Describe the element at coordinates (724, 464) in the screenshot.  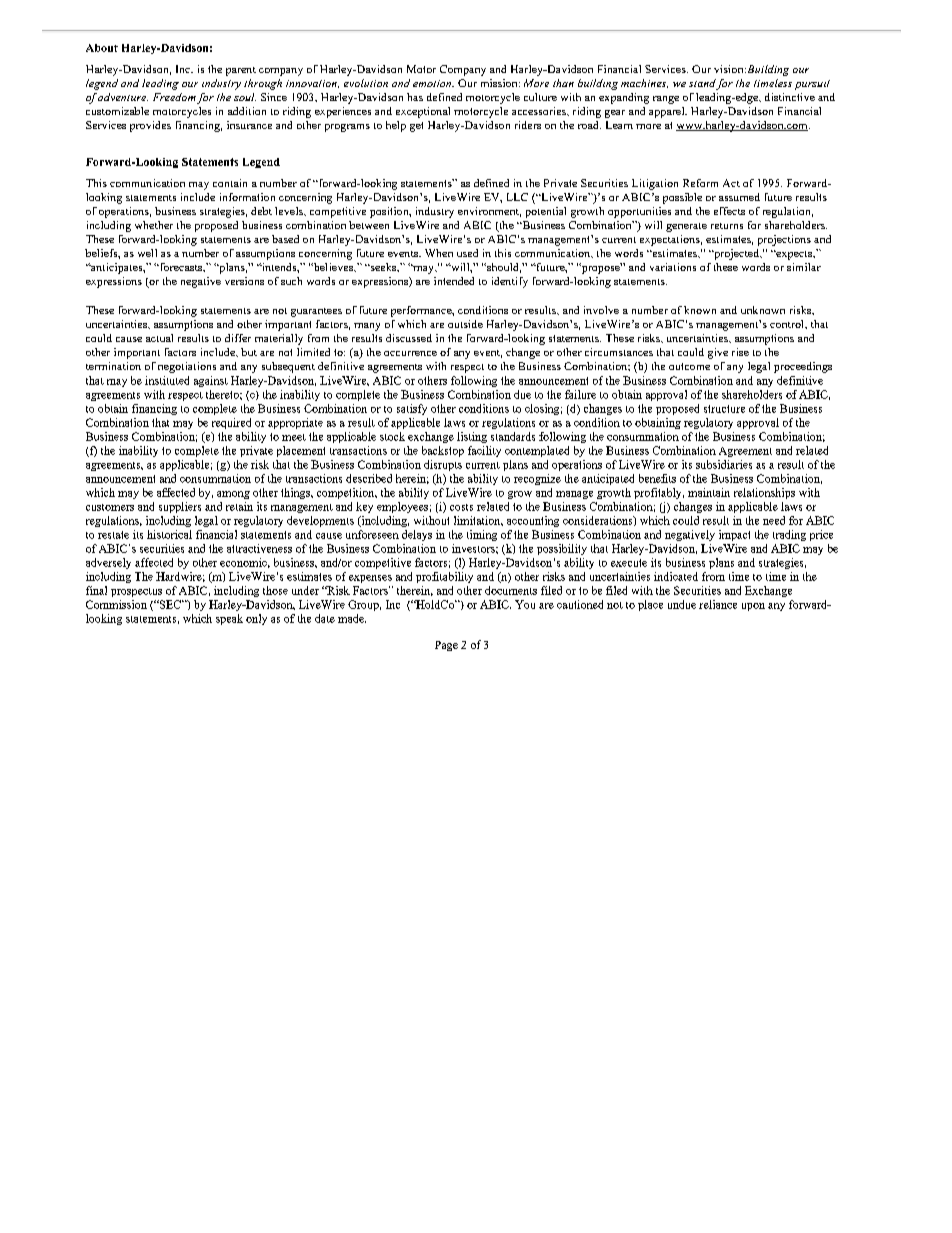
I see `subsidiaries` at that location.
